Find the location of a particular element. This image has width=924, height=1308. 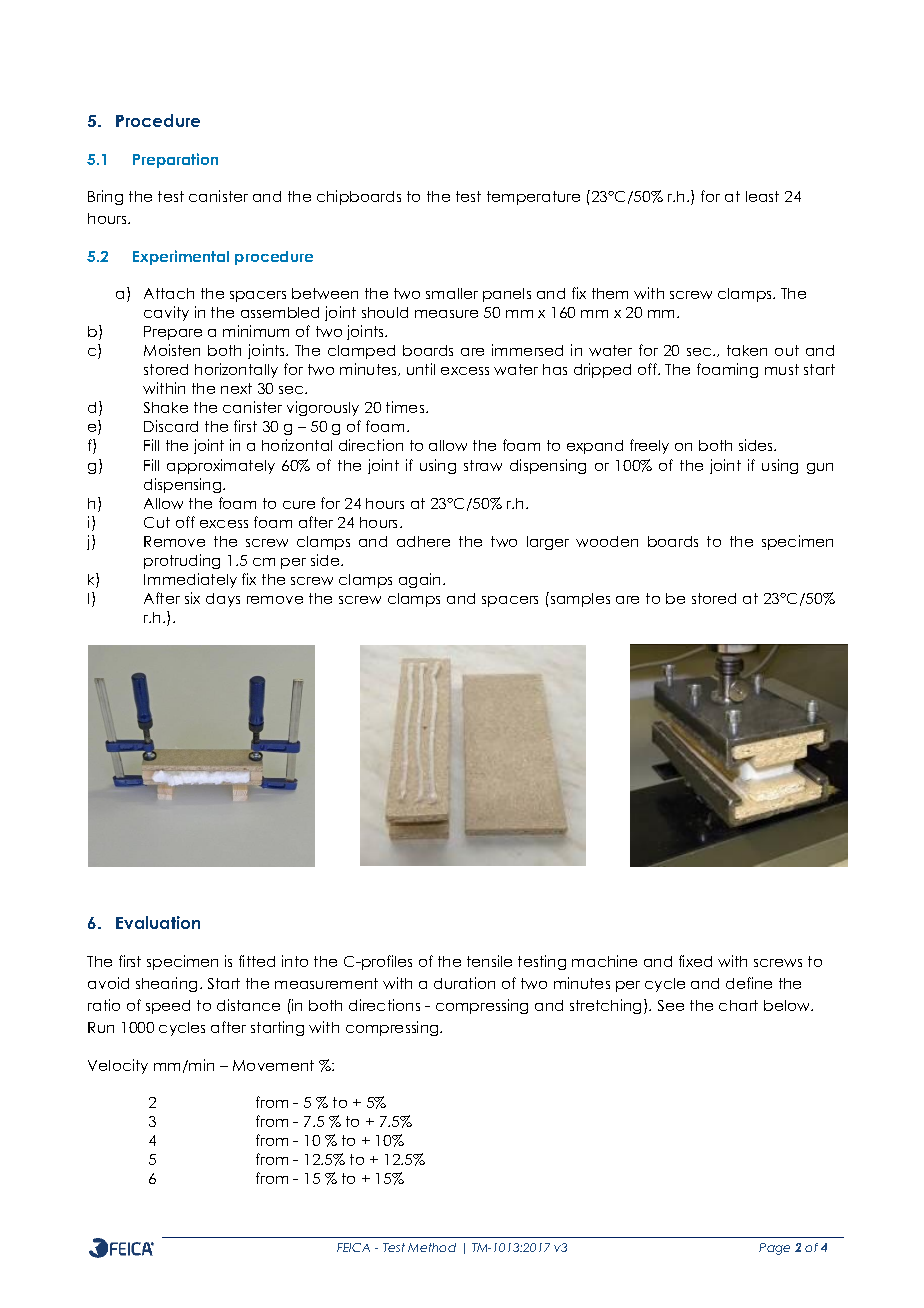

wooden is located at coordinates (607, 541).
